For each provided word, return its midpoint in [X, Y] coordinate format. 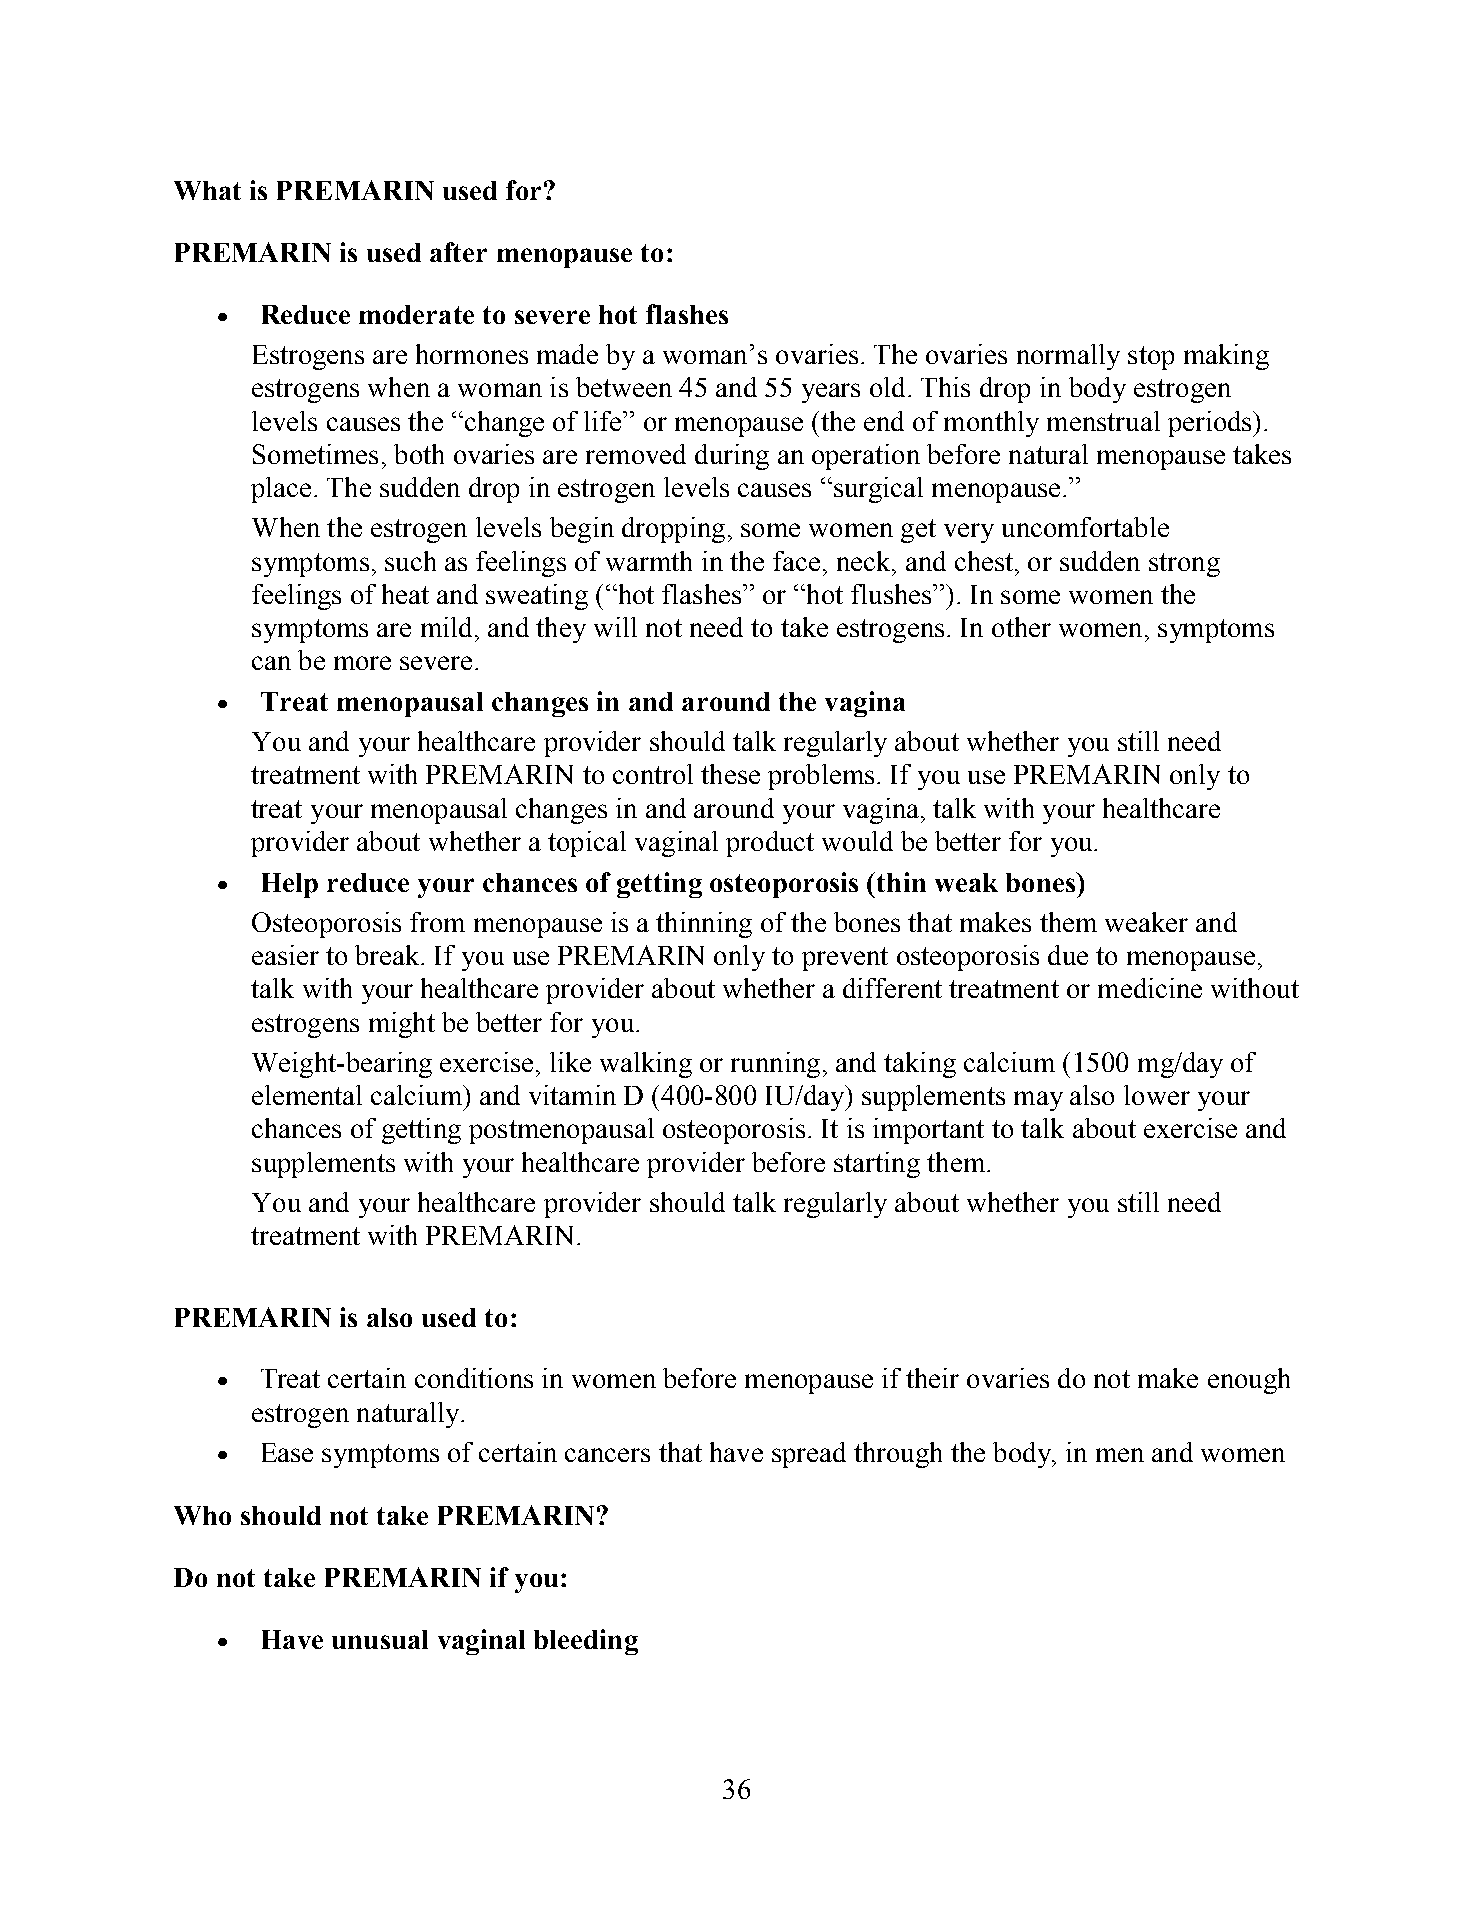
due [1068, 955]
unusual [380, 1639]
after [458, 252]
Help [290, 885]
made [567, 354]
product [770, 844]
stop [1151, 358]
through [898, 1455]
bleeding [586, 1642]
